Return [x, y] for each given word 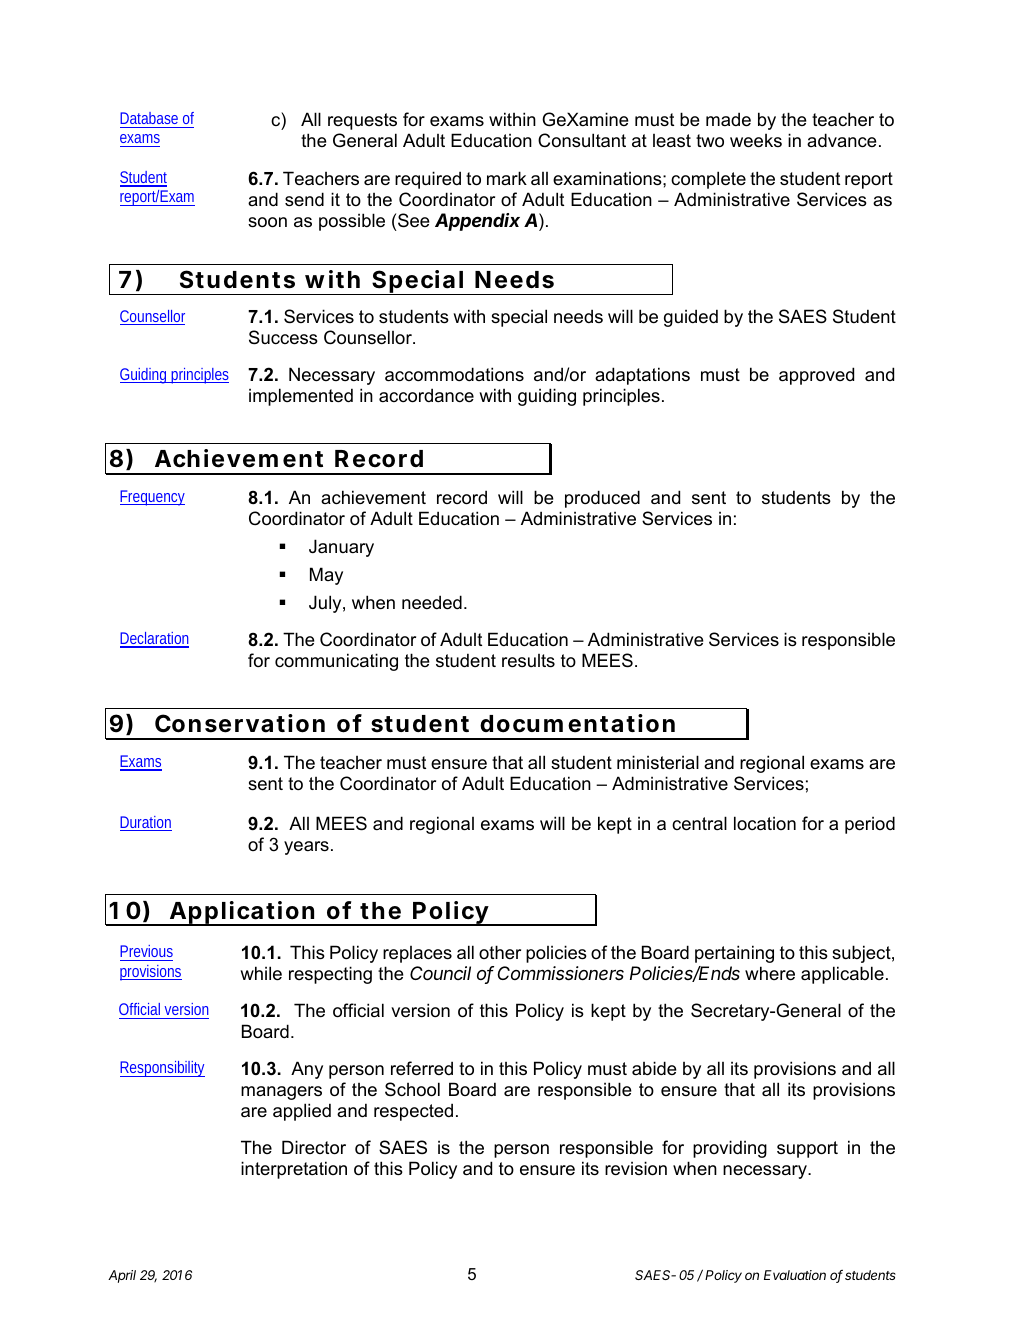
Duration [146, 823]
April [122, 1276]
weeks [756, 141]
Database [149, 118]
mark [507, 178]
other [500, 952]
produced [602, 499]
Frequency [152, 498]
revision [636, 1168]
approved [816, 376]
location [765, 823]
